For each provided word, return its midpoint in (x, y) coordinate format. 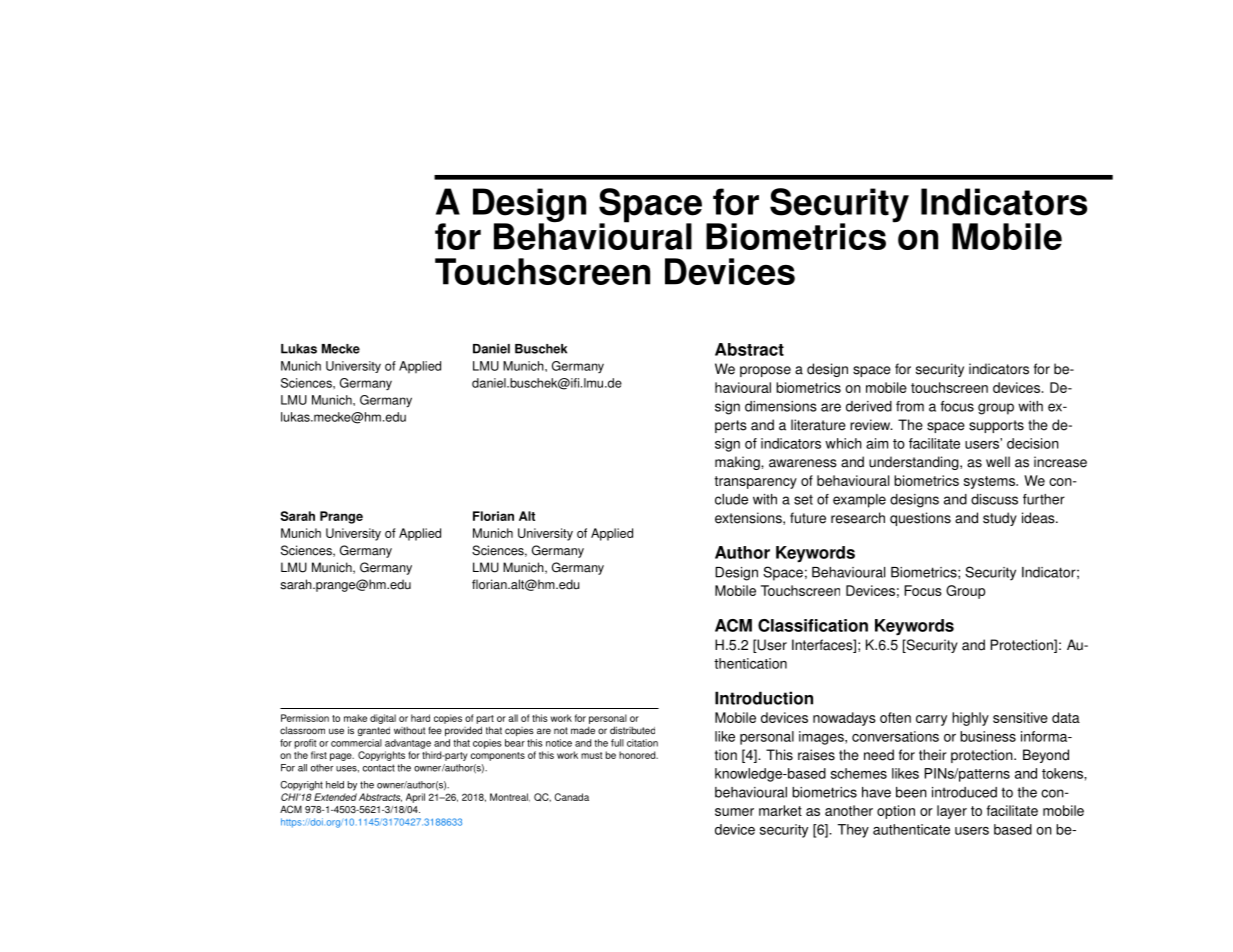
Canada (571, 797)
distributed (632, 730)
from (910, 406)
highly (970, 719)
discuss (994, 499)
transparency (755, 482)
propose (765, 371)
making (738, 463)
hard (420, 718)
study (1000, 519)
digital (383, 719)
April (415, 798)
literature (818, 425)
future (808, 518)
